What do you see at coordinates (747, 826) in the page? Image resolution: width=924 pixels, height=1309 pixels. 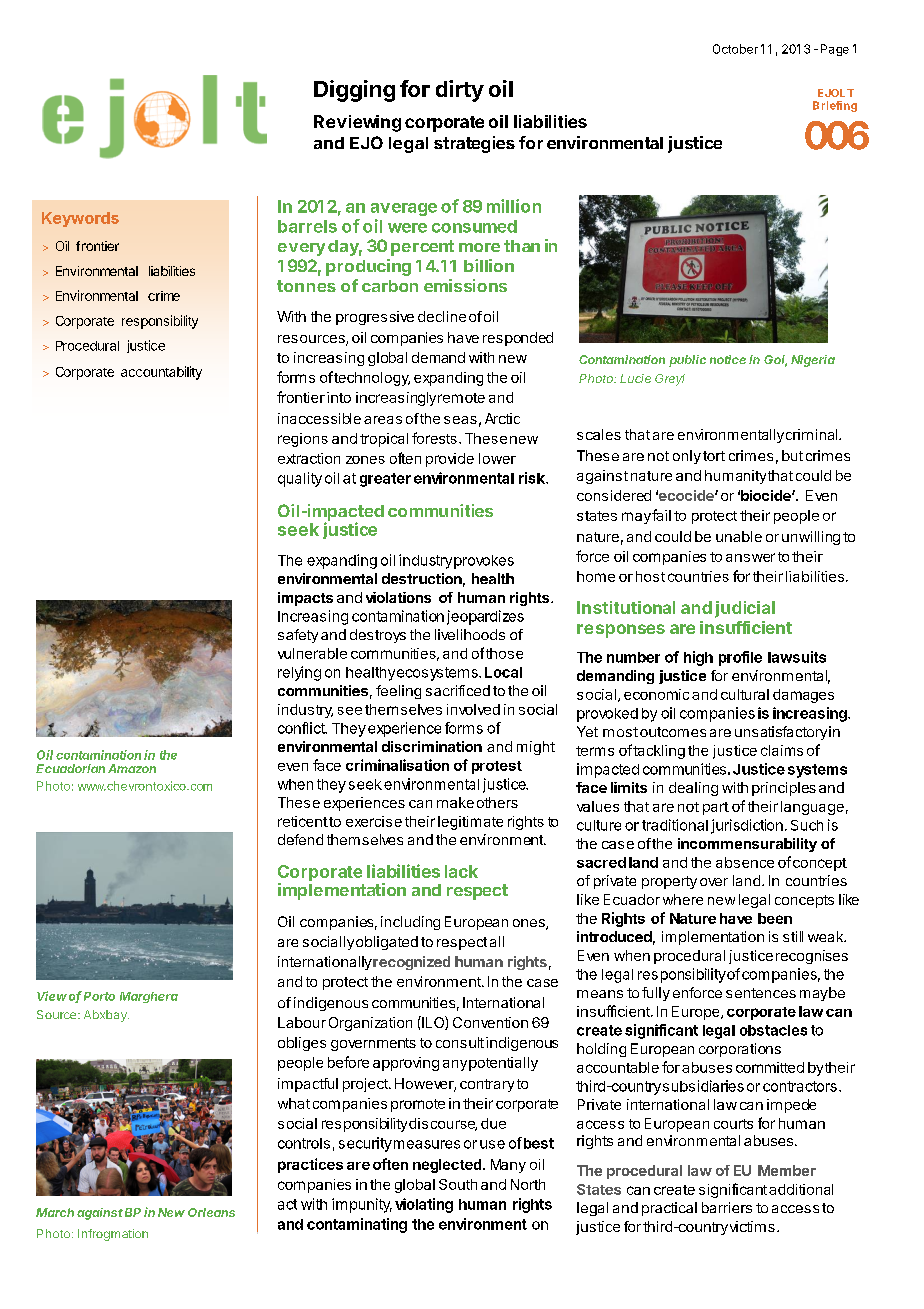 I see `jurisdiction` at bounding box center [747, 826].
